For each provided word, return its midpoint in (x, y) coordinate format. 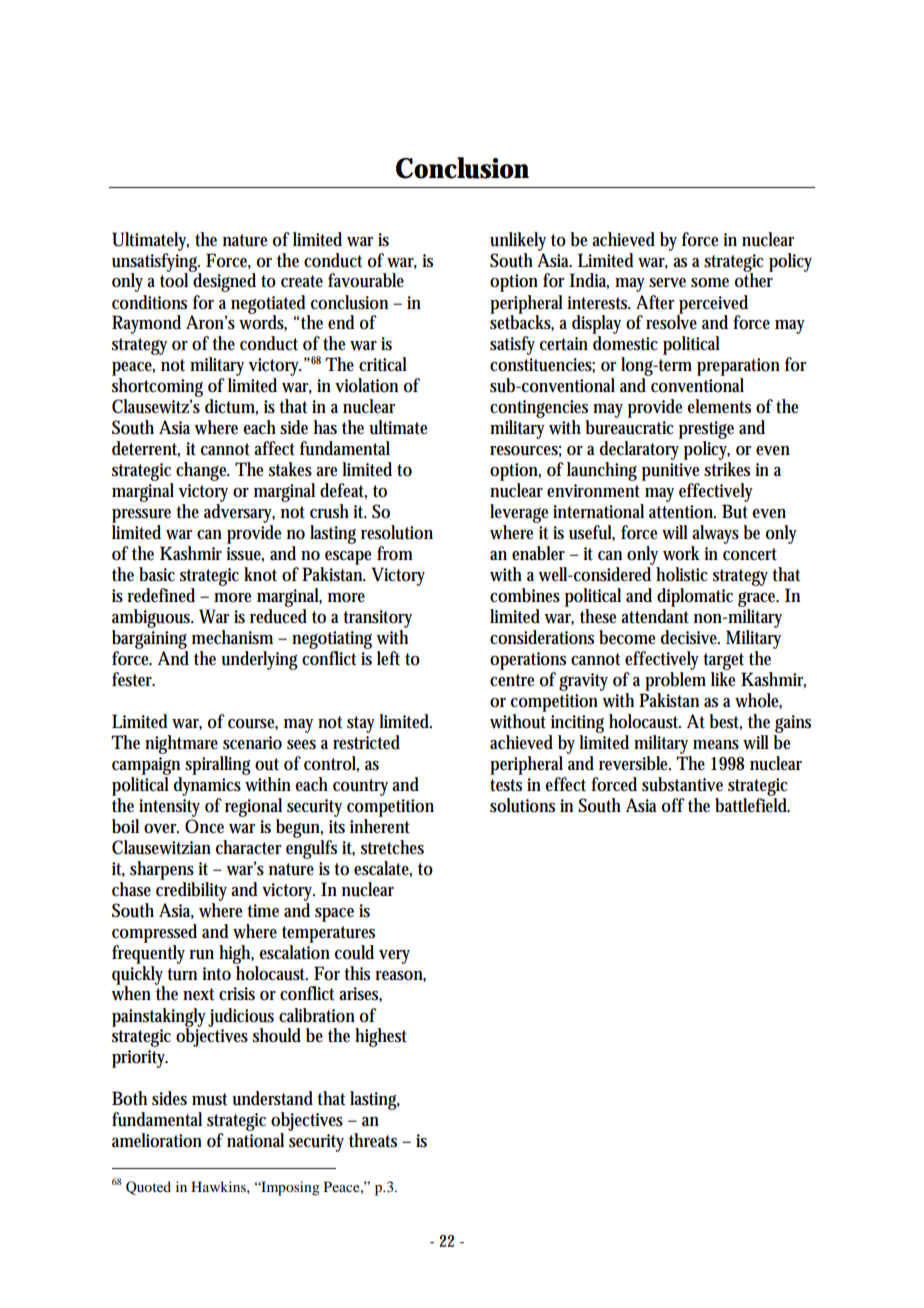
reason (400, 976)
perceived (713, 305)
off (673, 805)
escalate (383, 869)
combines (525, 595)
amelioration (157, 1140)
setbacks (522, 322)
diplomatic (695, 597)
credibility (194, 890)
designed (224, 281)
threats (373, 1140)
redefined (161, 595)
